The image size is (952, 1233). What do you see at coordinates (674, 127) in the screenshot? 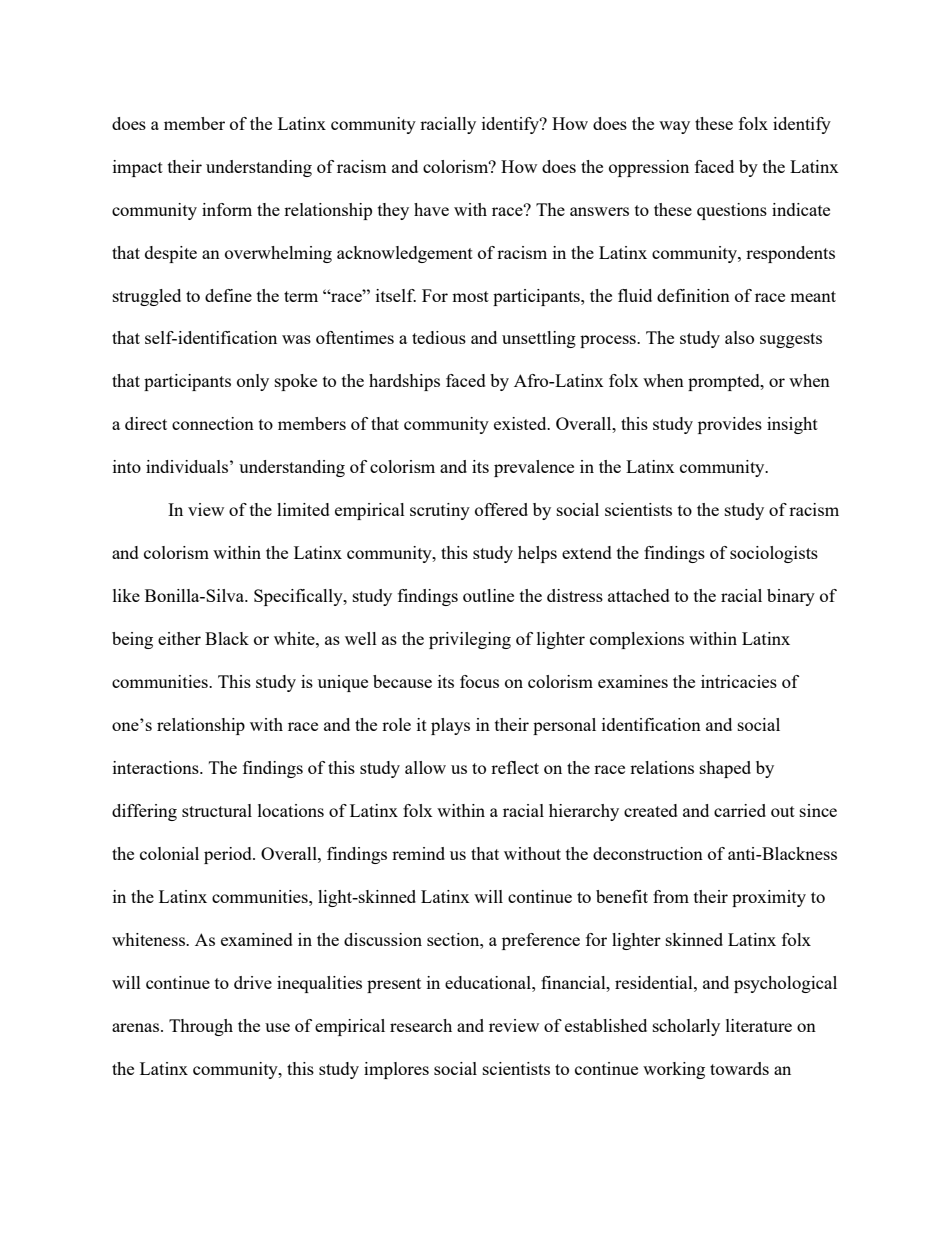
I see `way` at bounding box center [674, 127].
